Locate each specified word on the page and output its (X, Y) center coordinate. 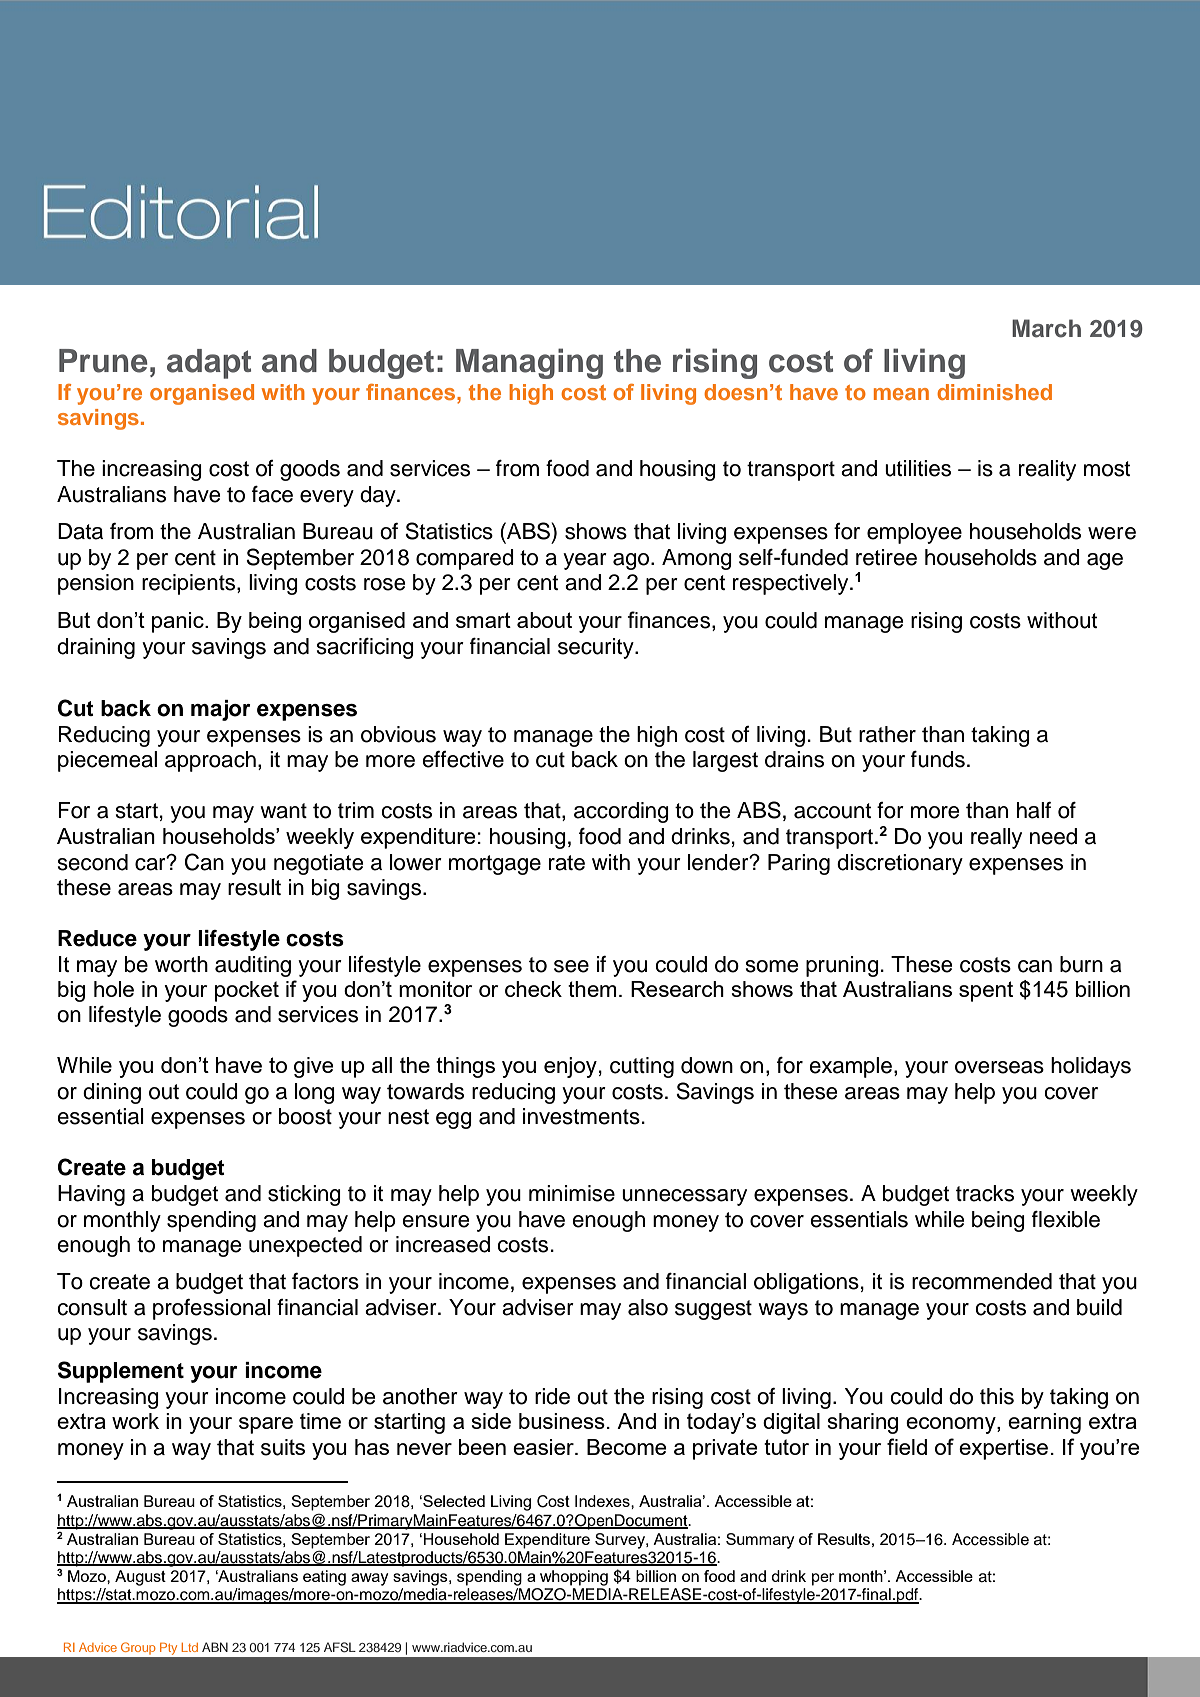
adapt (209, 364)
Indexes (603, 1501)
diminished (994, 392)
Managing (529, 363)
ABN (215, 1647)
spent (986, 991)
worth (181, 964)
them (592, 989)
